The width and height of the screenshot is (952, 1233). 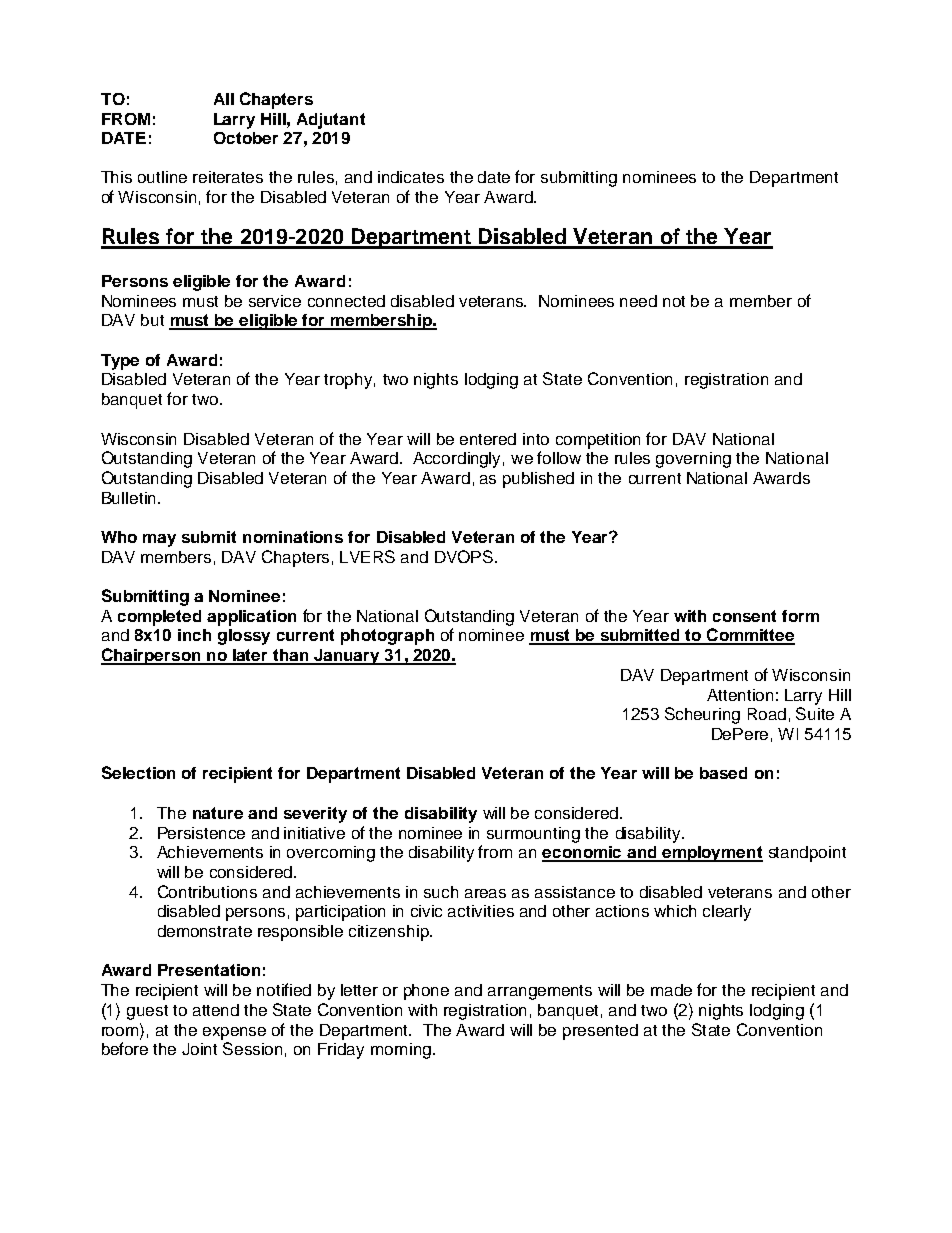 I want to click on made, so click(x=671, y=990).
